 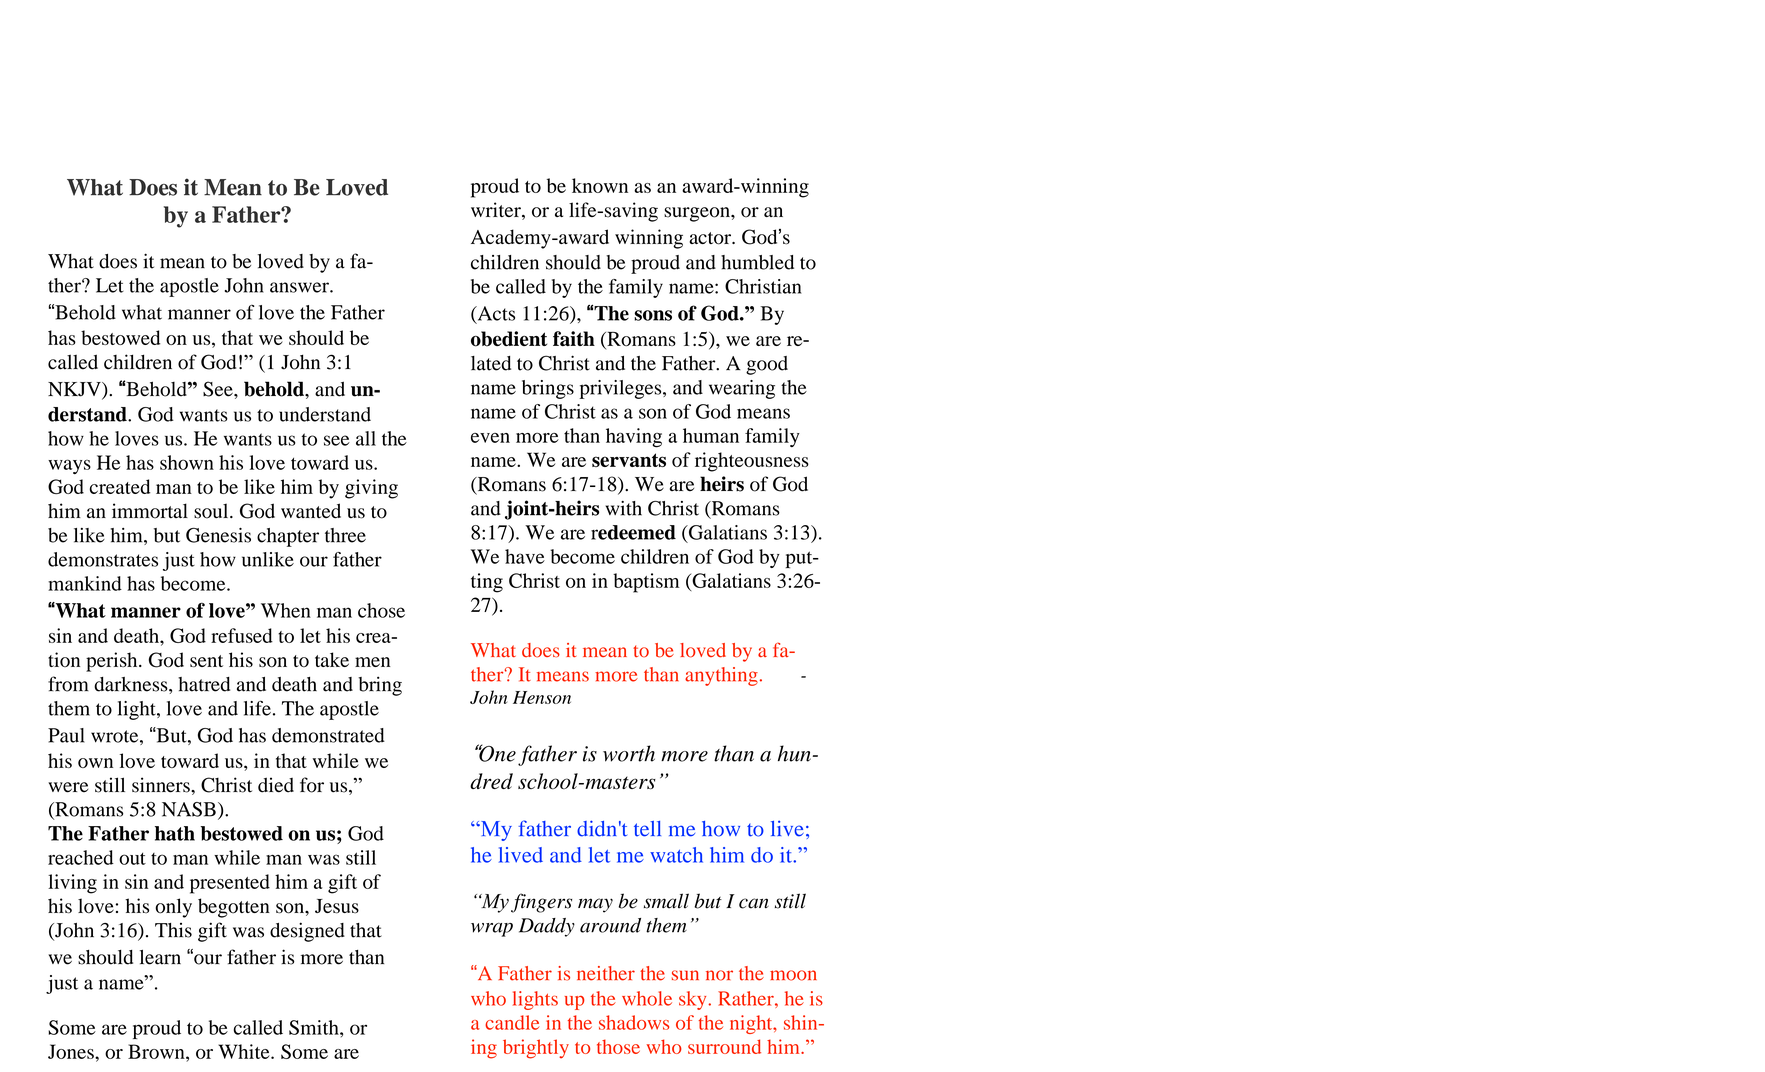 I want to click on Brown, so click(x=157, y=1051).
